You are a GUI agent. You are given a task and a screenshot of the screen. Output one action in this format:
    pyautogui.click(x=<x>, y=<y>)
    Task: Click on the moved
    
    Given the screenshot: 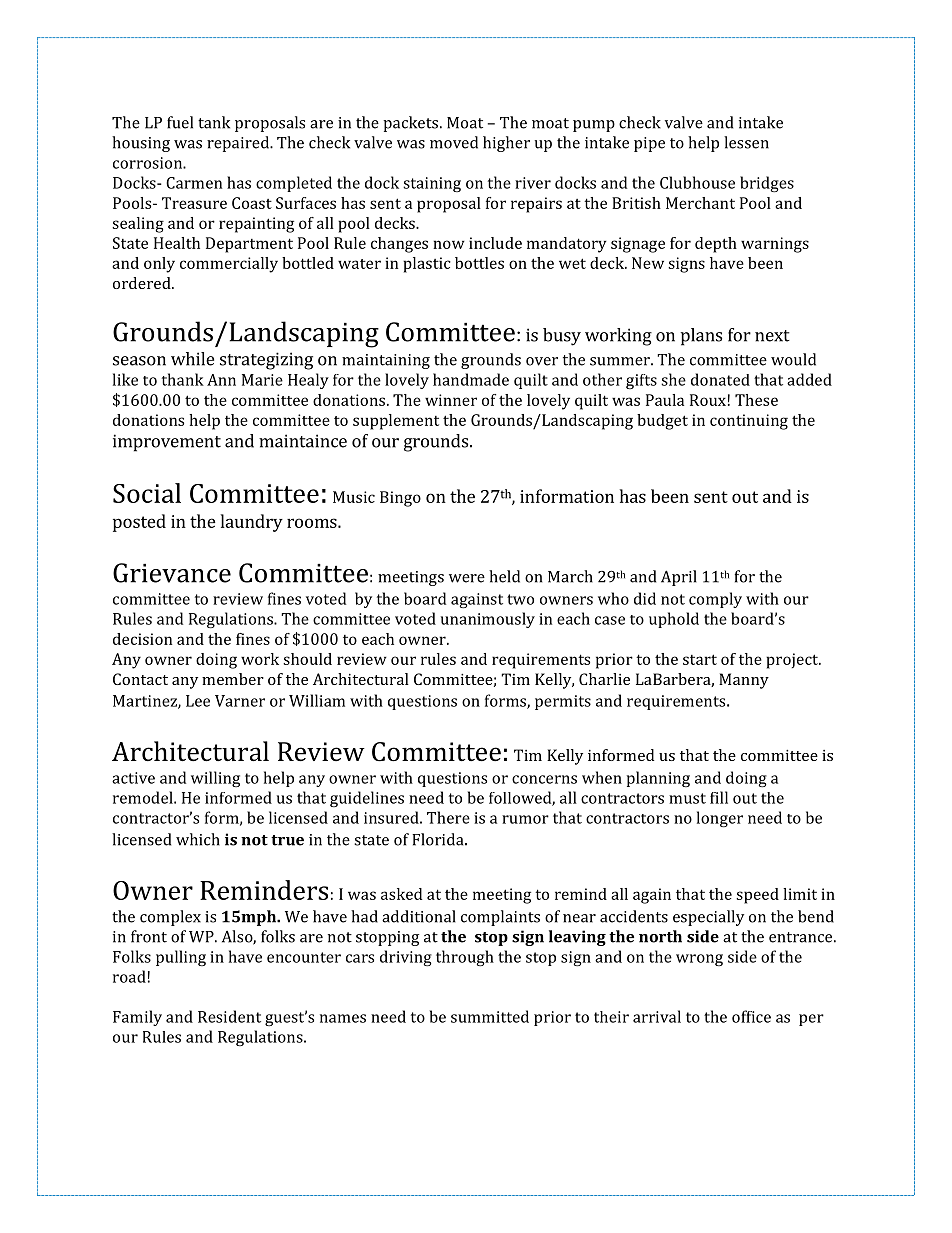 What is the action you would take?
    pyautogui.click(x=454, y=142)
